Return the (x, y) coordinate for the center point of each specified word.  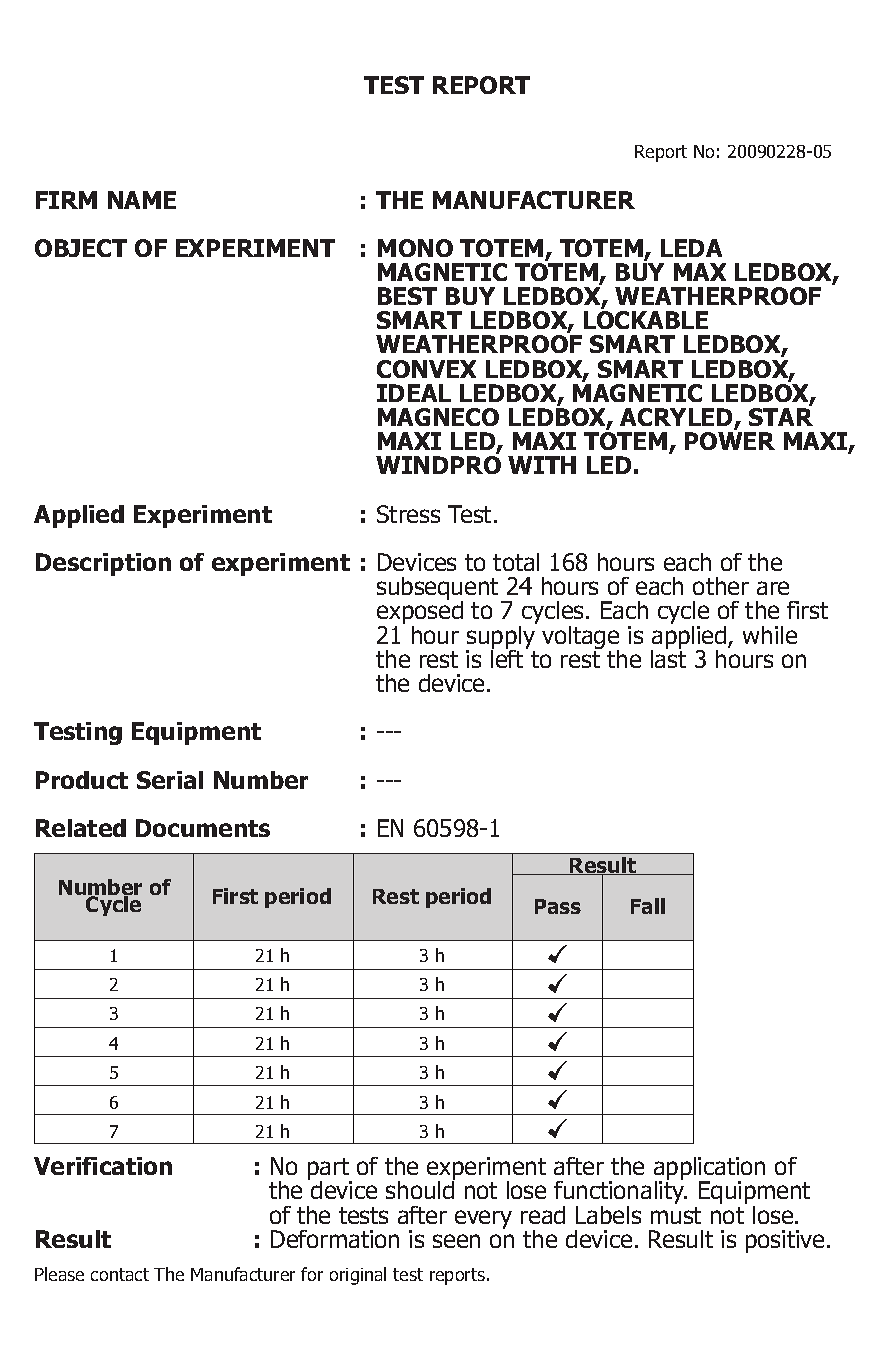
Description (103, 564)
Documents (203, 828)
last (668, 657)
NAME (142, 200)
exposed (420, 613)
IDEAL (414, 393)
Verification (103, 1166)
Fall (648, 906)
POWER (730, 441)
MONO (415, 248)
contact (120, 1274)
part (330, 1170)
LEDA (691, 248)
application (709, 1170)
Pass (558, 906)
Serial (170, 780)
